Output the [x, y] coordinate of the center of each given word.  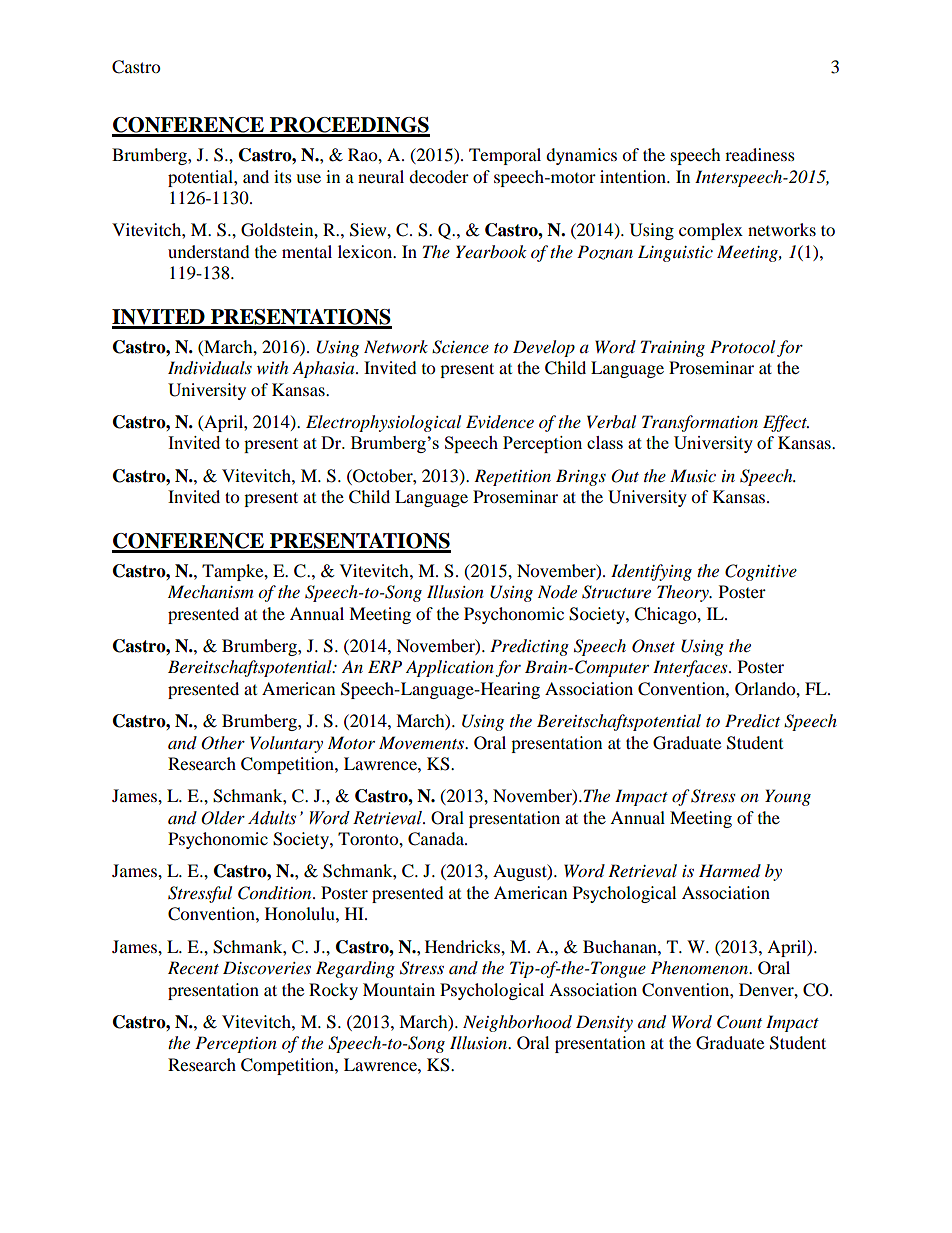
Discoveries [267, 968]
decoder [439, 176]
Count [739, 1022]
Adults [272, 818]
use [308, 178]
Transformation [700, 423]
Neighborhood [517, 1023]
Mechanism [210, 591]
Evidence [500, 421]
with [272, 367]
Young [788, 797]
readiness [760, 154]
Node [557, 592]
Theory [684, 593]
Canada [437, 839]
